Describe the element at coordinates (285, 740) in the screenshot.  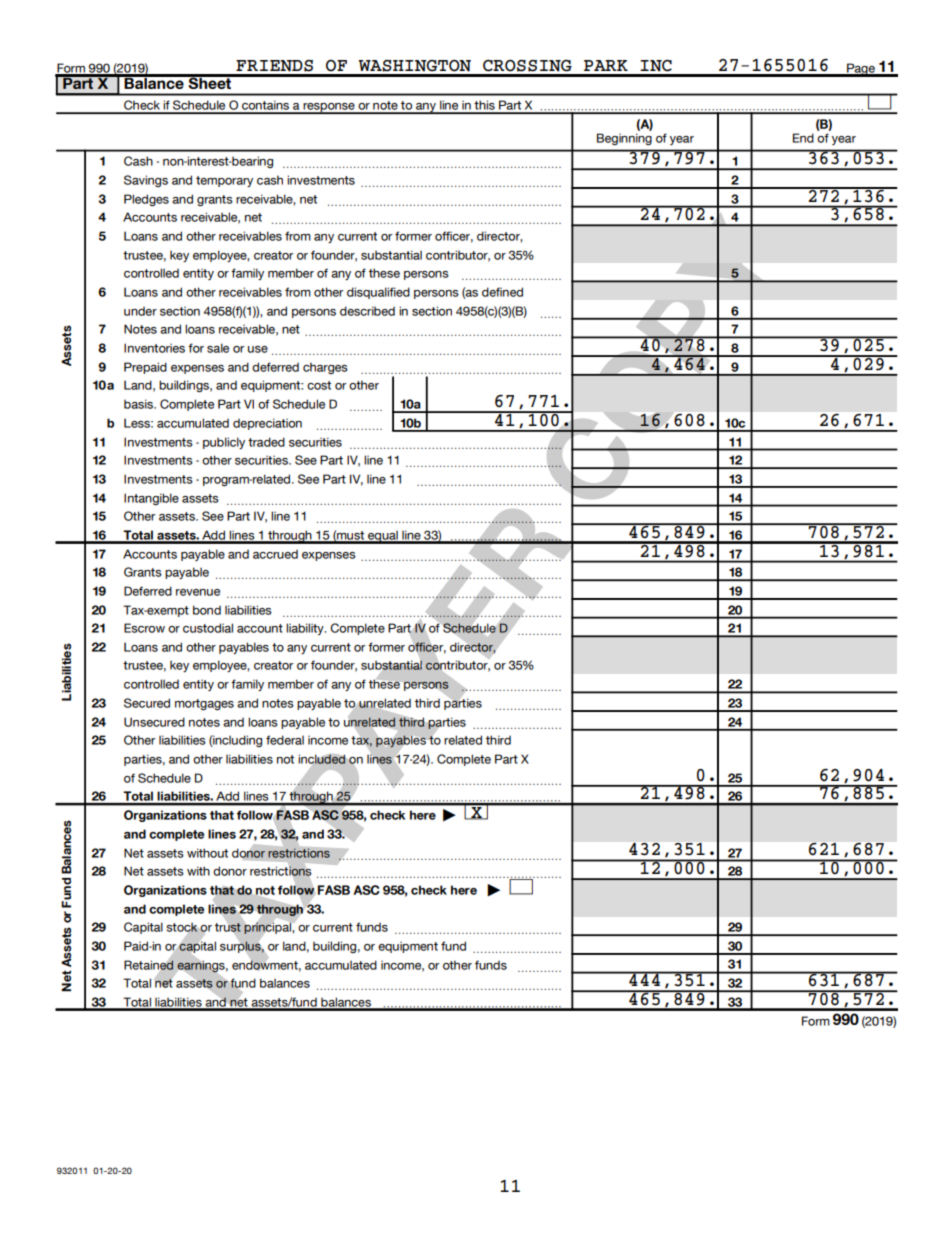
I see `federal` at that location.
